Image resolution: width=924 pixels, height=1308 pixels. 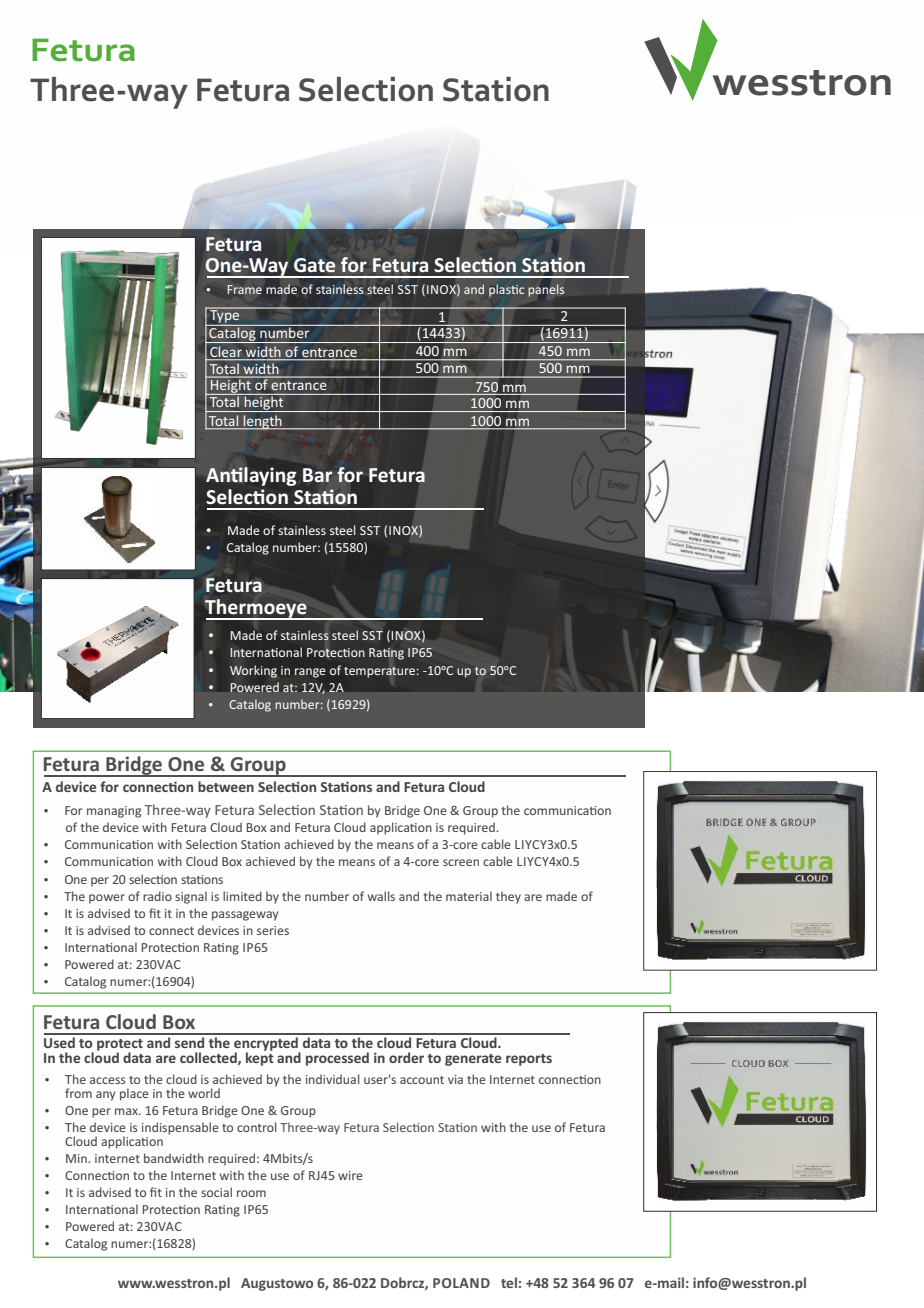 What do you see at coordinates (469, 896) in the document?
I see `material` at bounding box center [469, 896].
